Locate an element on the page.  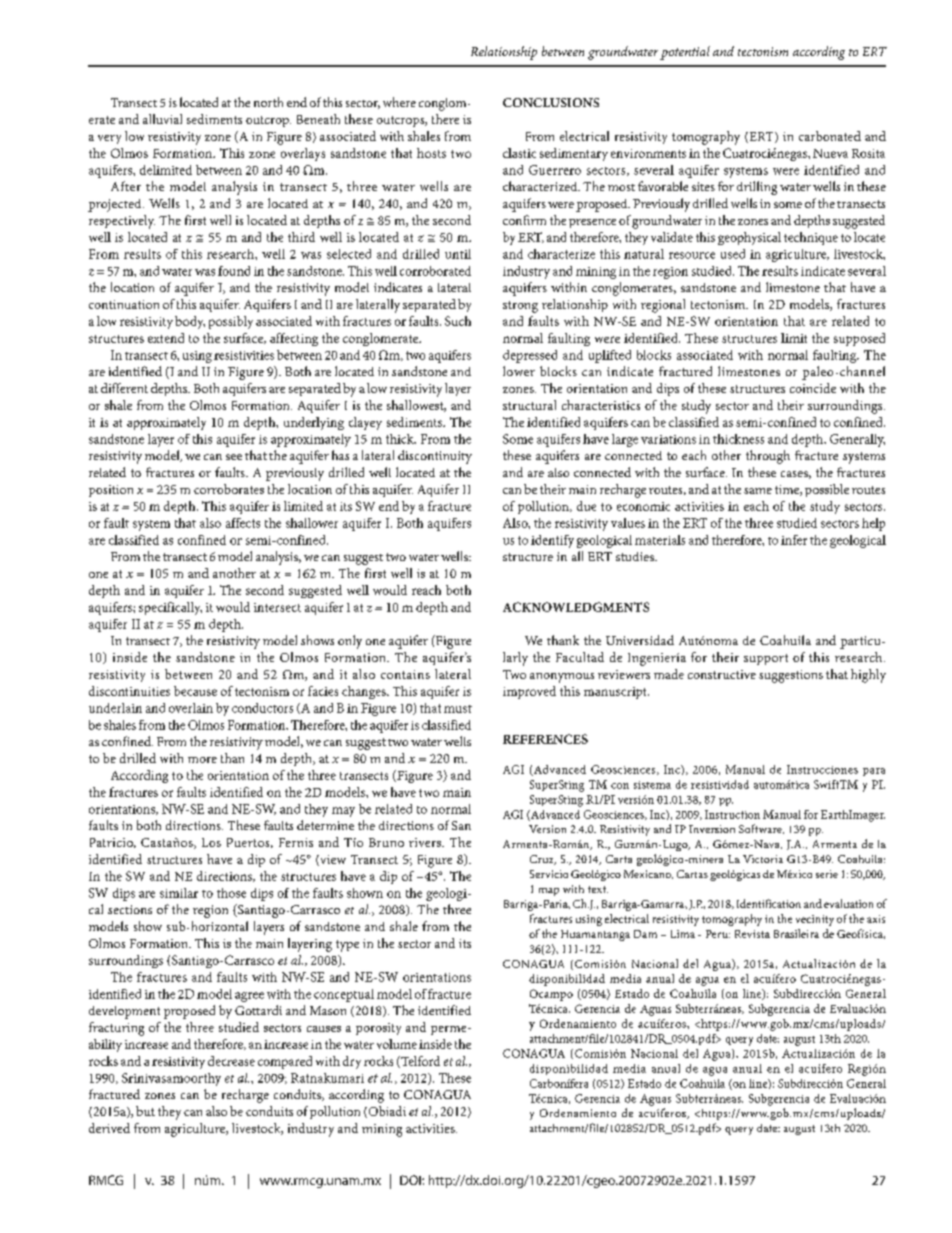
volume is located at coordinates (397, 1044).
